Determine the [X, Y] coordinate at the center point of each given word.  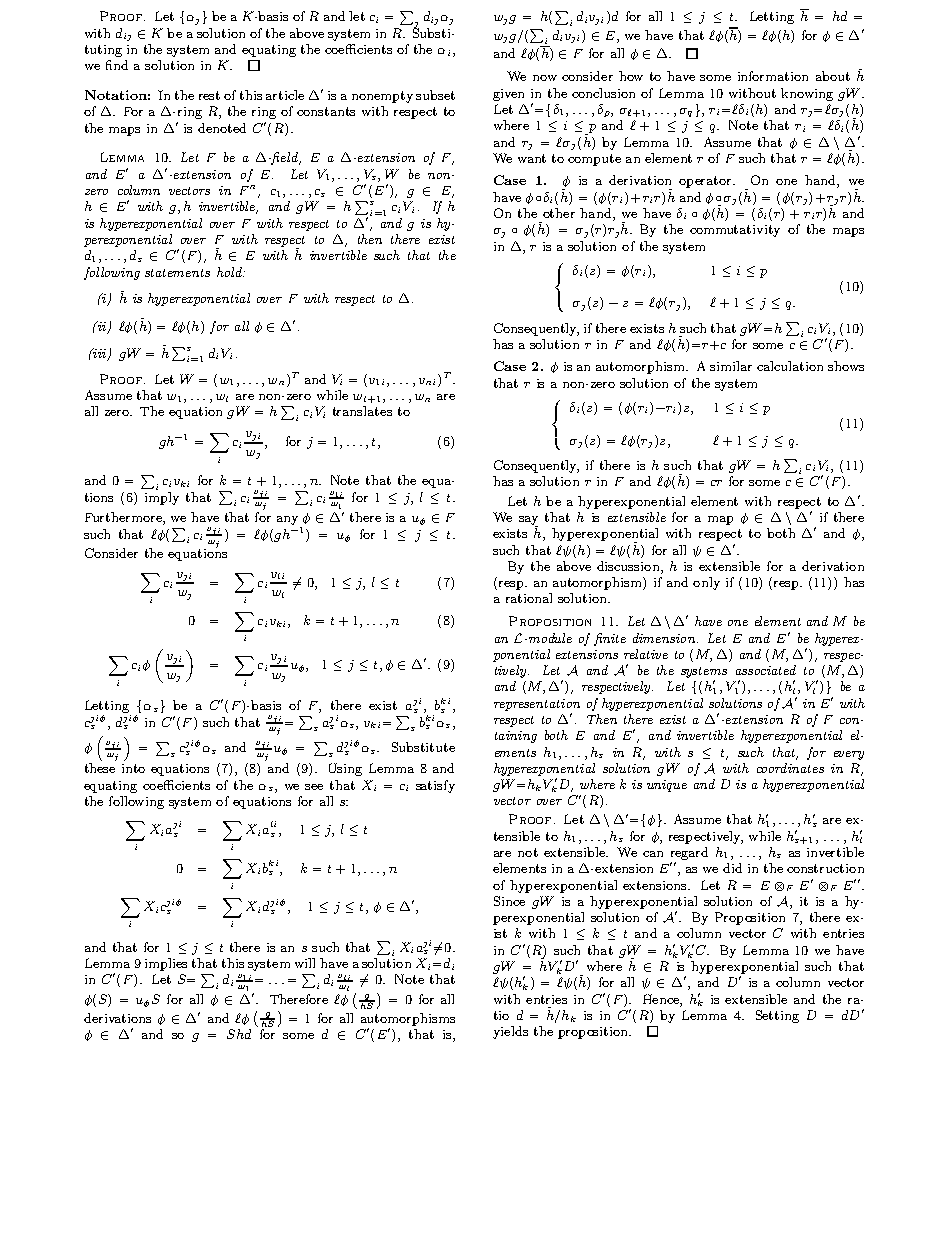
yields [510, 1032]
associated [766, 670]
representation [537, 705]
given [508, 95]
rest [209, 95]
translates [362, 411]
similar [731, 366]
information [773, 76]
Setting [777, 1016]
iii [100, 354]
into [133, 768]
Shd [239, 1034]
